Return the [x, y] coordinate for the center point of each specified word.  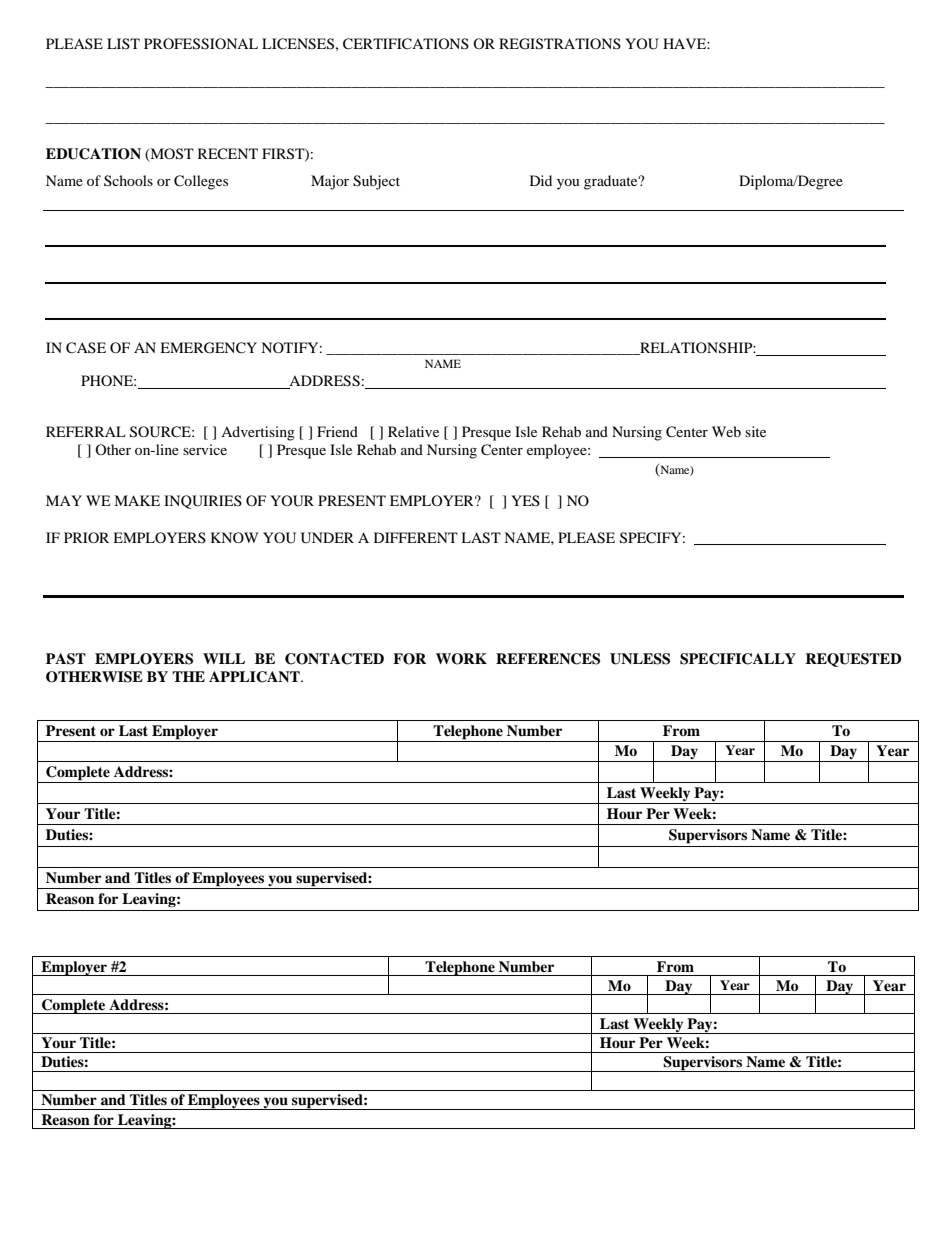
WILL [224, 658]
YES [525, 500]
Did [541, 180]
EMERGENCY [208, 348]
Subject [376, 182]
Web [726, 431]
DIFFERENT [416, 537]
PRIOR [86, 537]
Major [330, 182]
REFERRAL [85, 431]
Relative [413, 431]
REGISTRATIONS [560, 44]
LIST [123, 43]
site [755, 431]
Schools [128, 180]
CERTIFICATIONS [406, 44]
